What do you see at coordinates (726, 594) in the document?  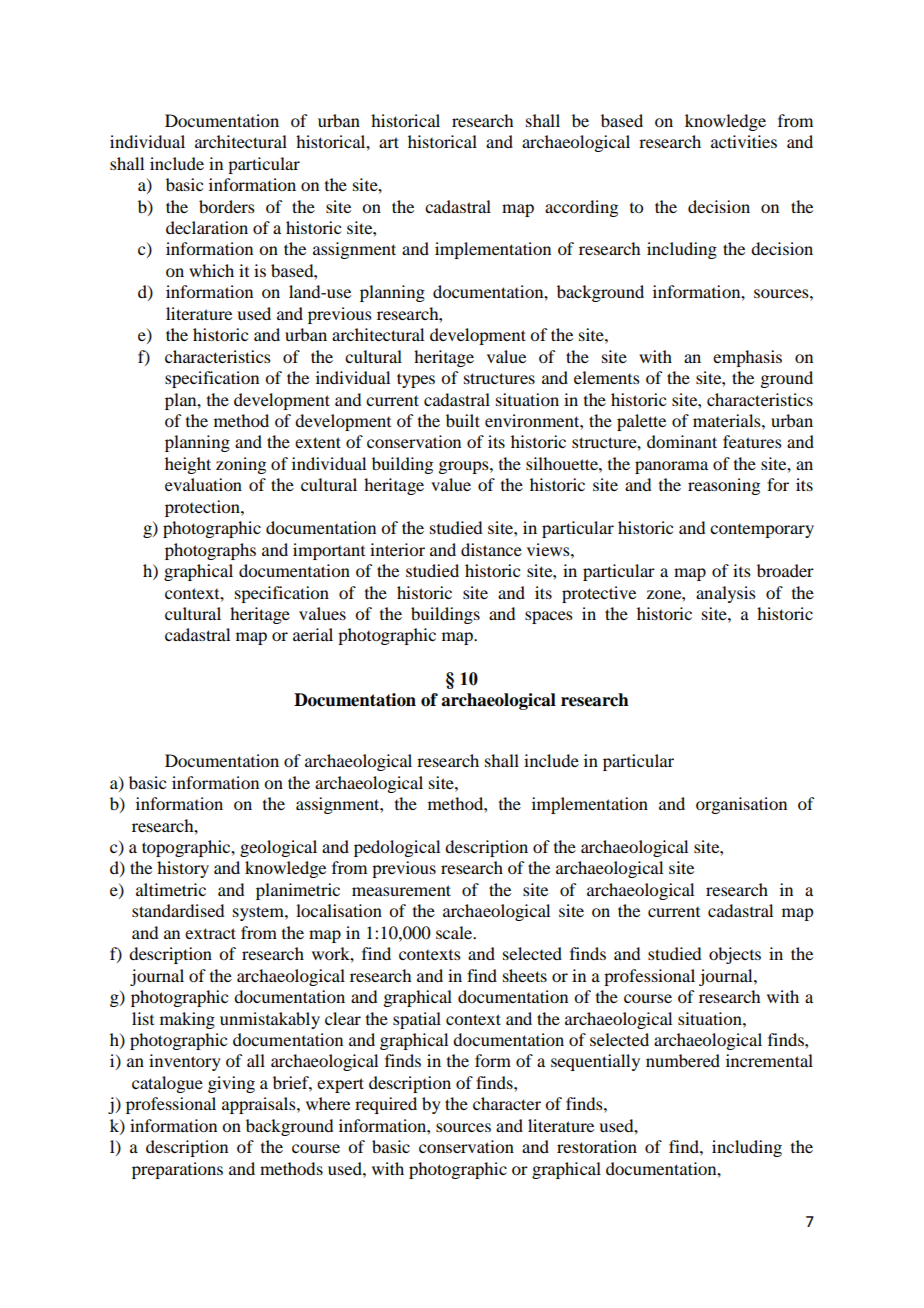 I see `analysis` at bounding box center [726, 594].
